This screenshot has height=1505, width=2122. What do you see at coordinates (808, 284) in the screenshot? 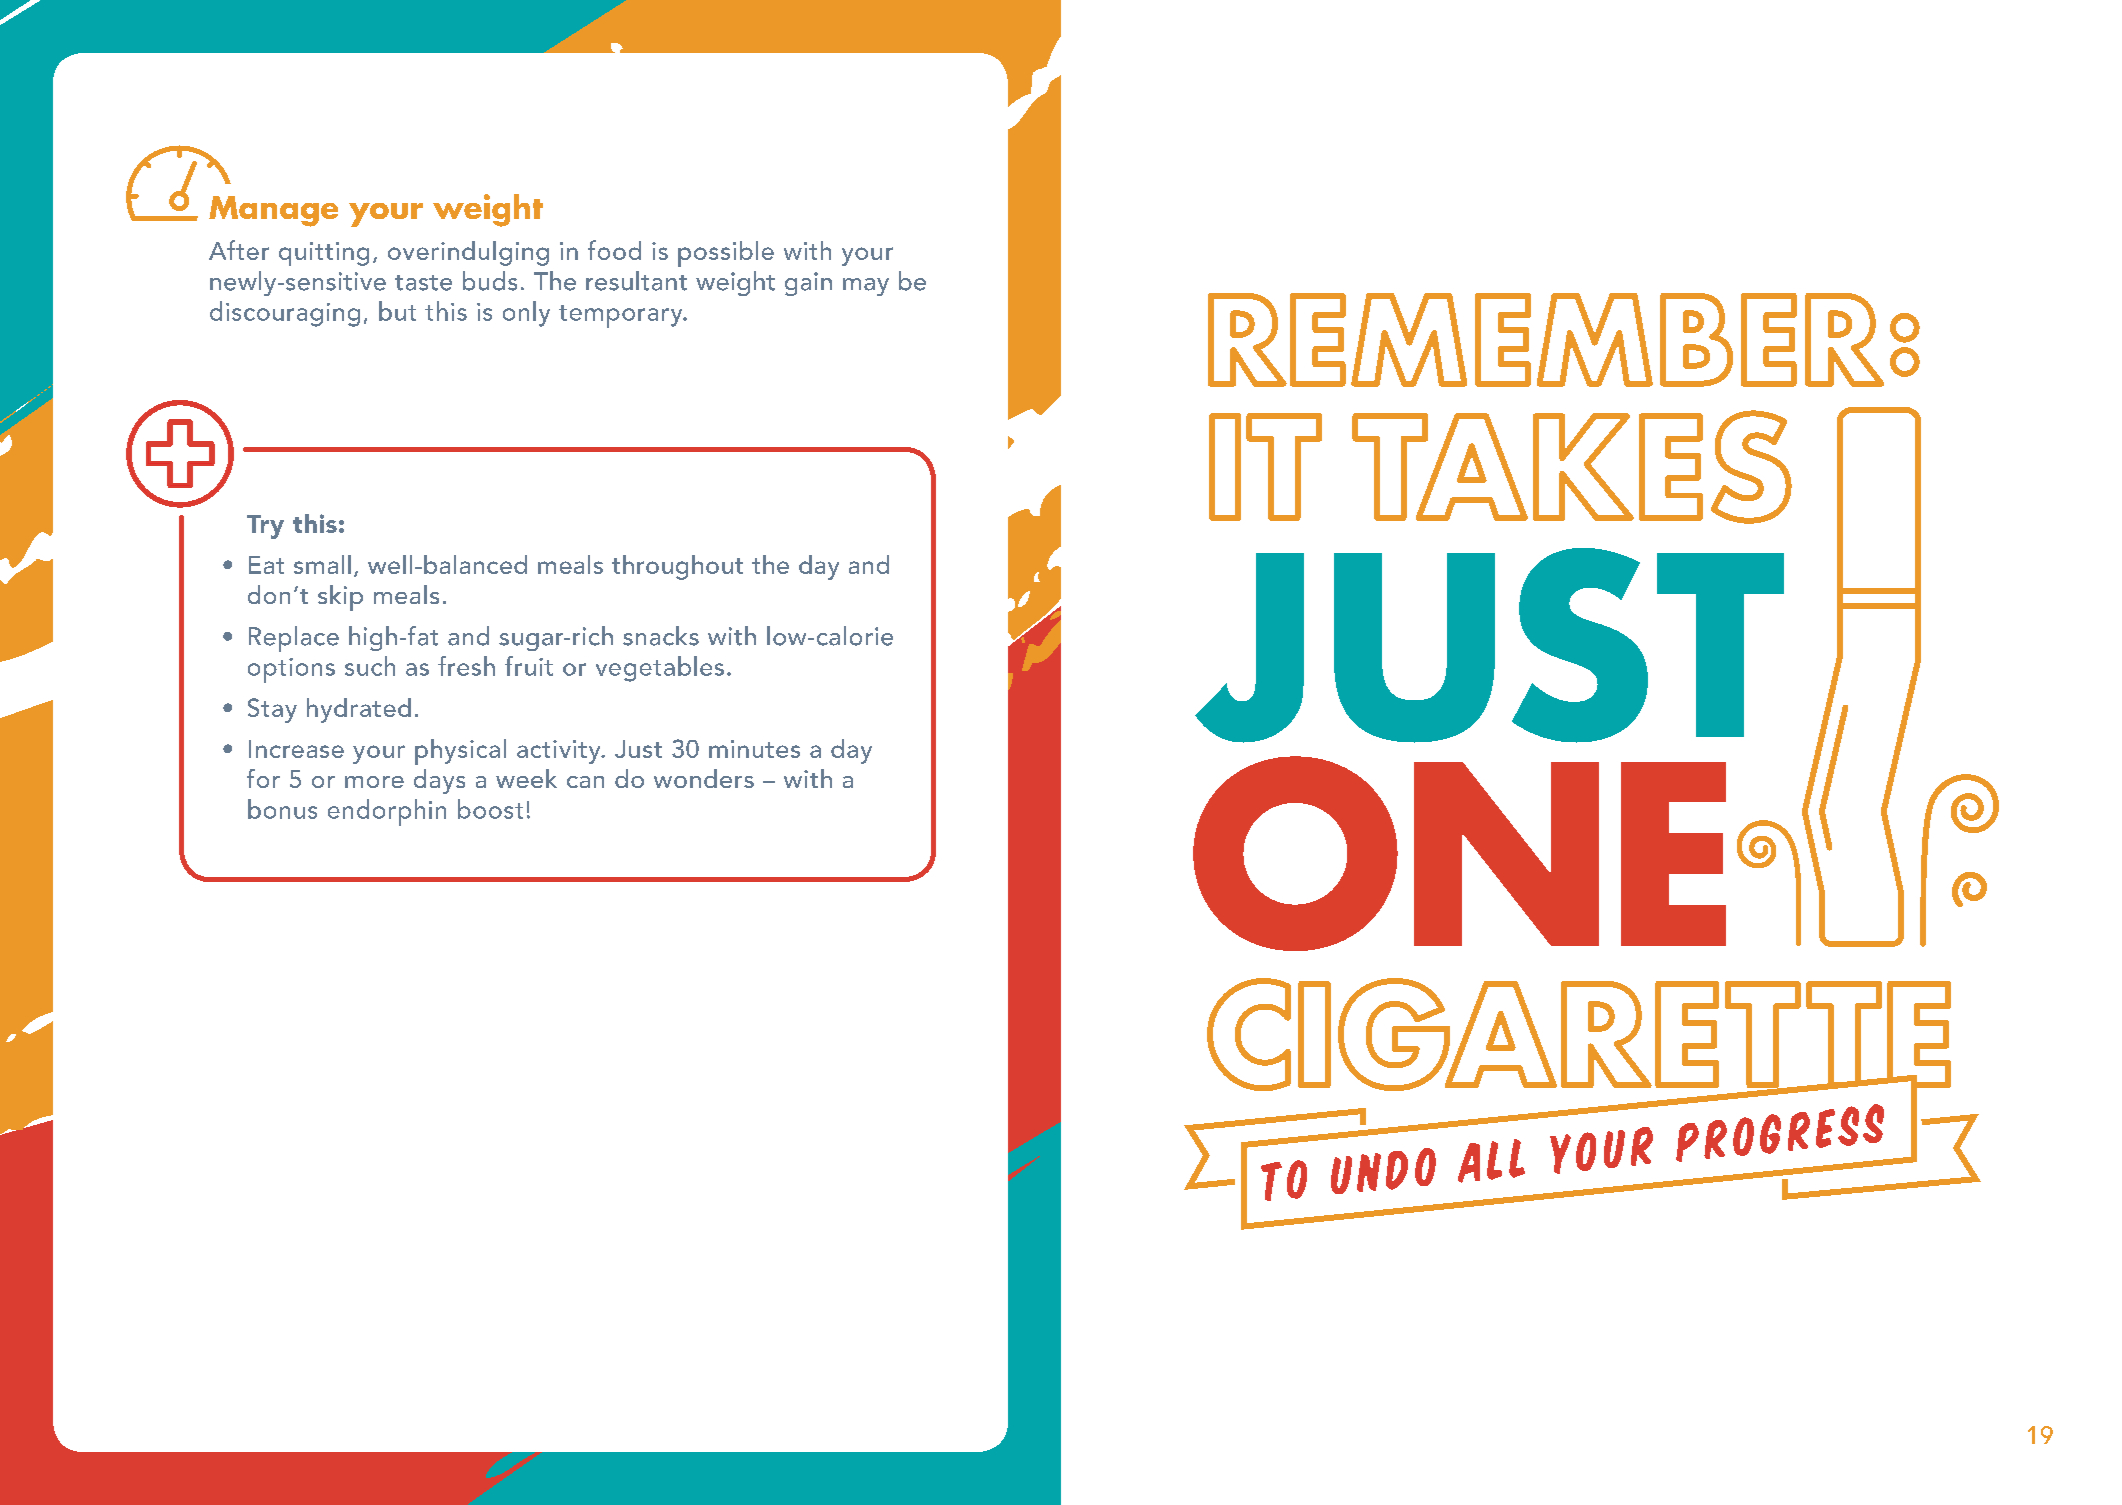
I see `gain` at bounding box center [808, 284].
